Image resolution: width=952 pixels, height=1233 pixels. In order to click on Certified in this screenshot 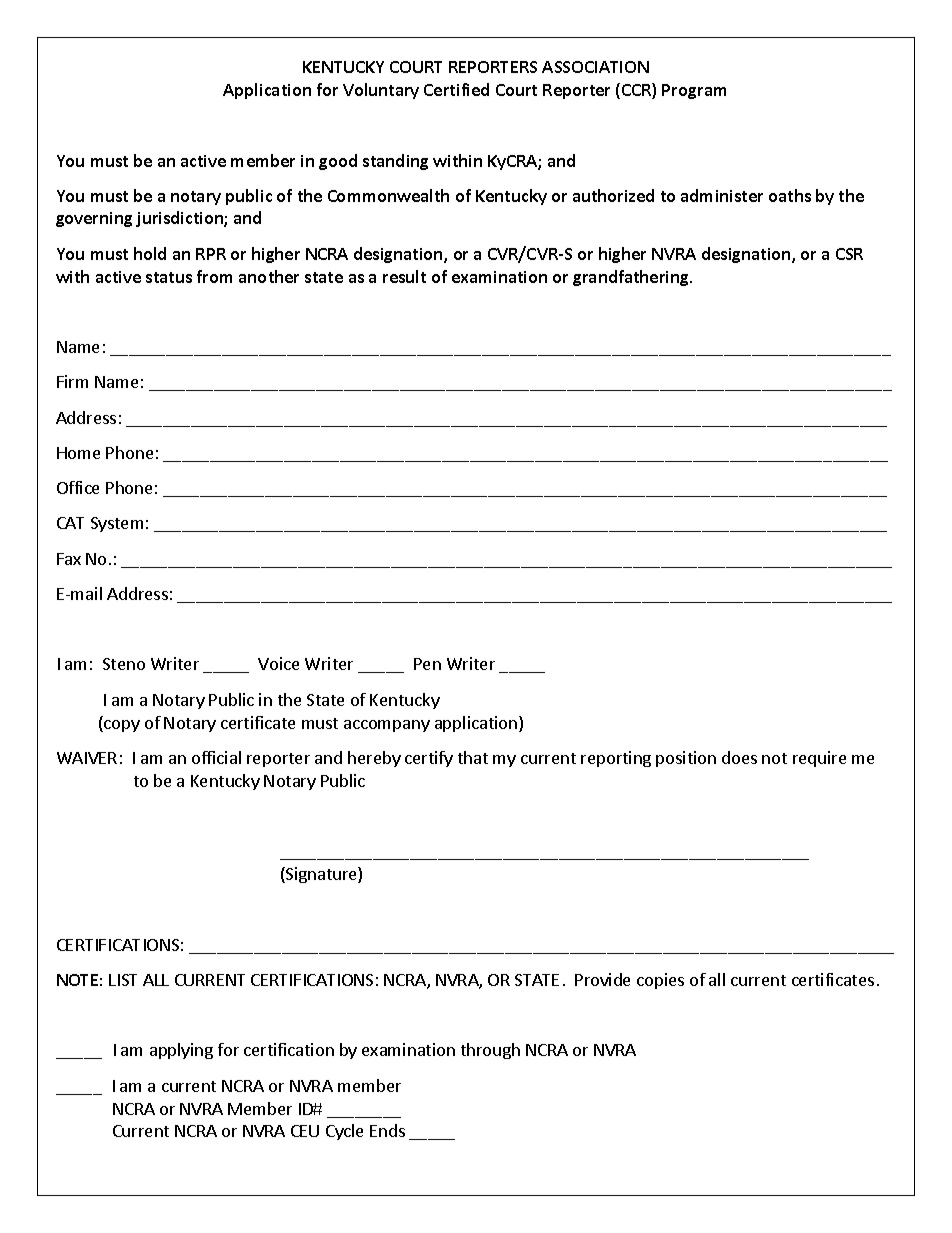, I will do `click(456, 89)`.
